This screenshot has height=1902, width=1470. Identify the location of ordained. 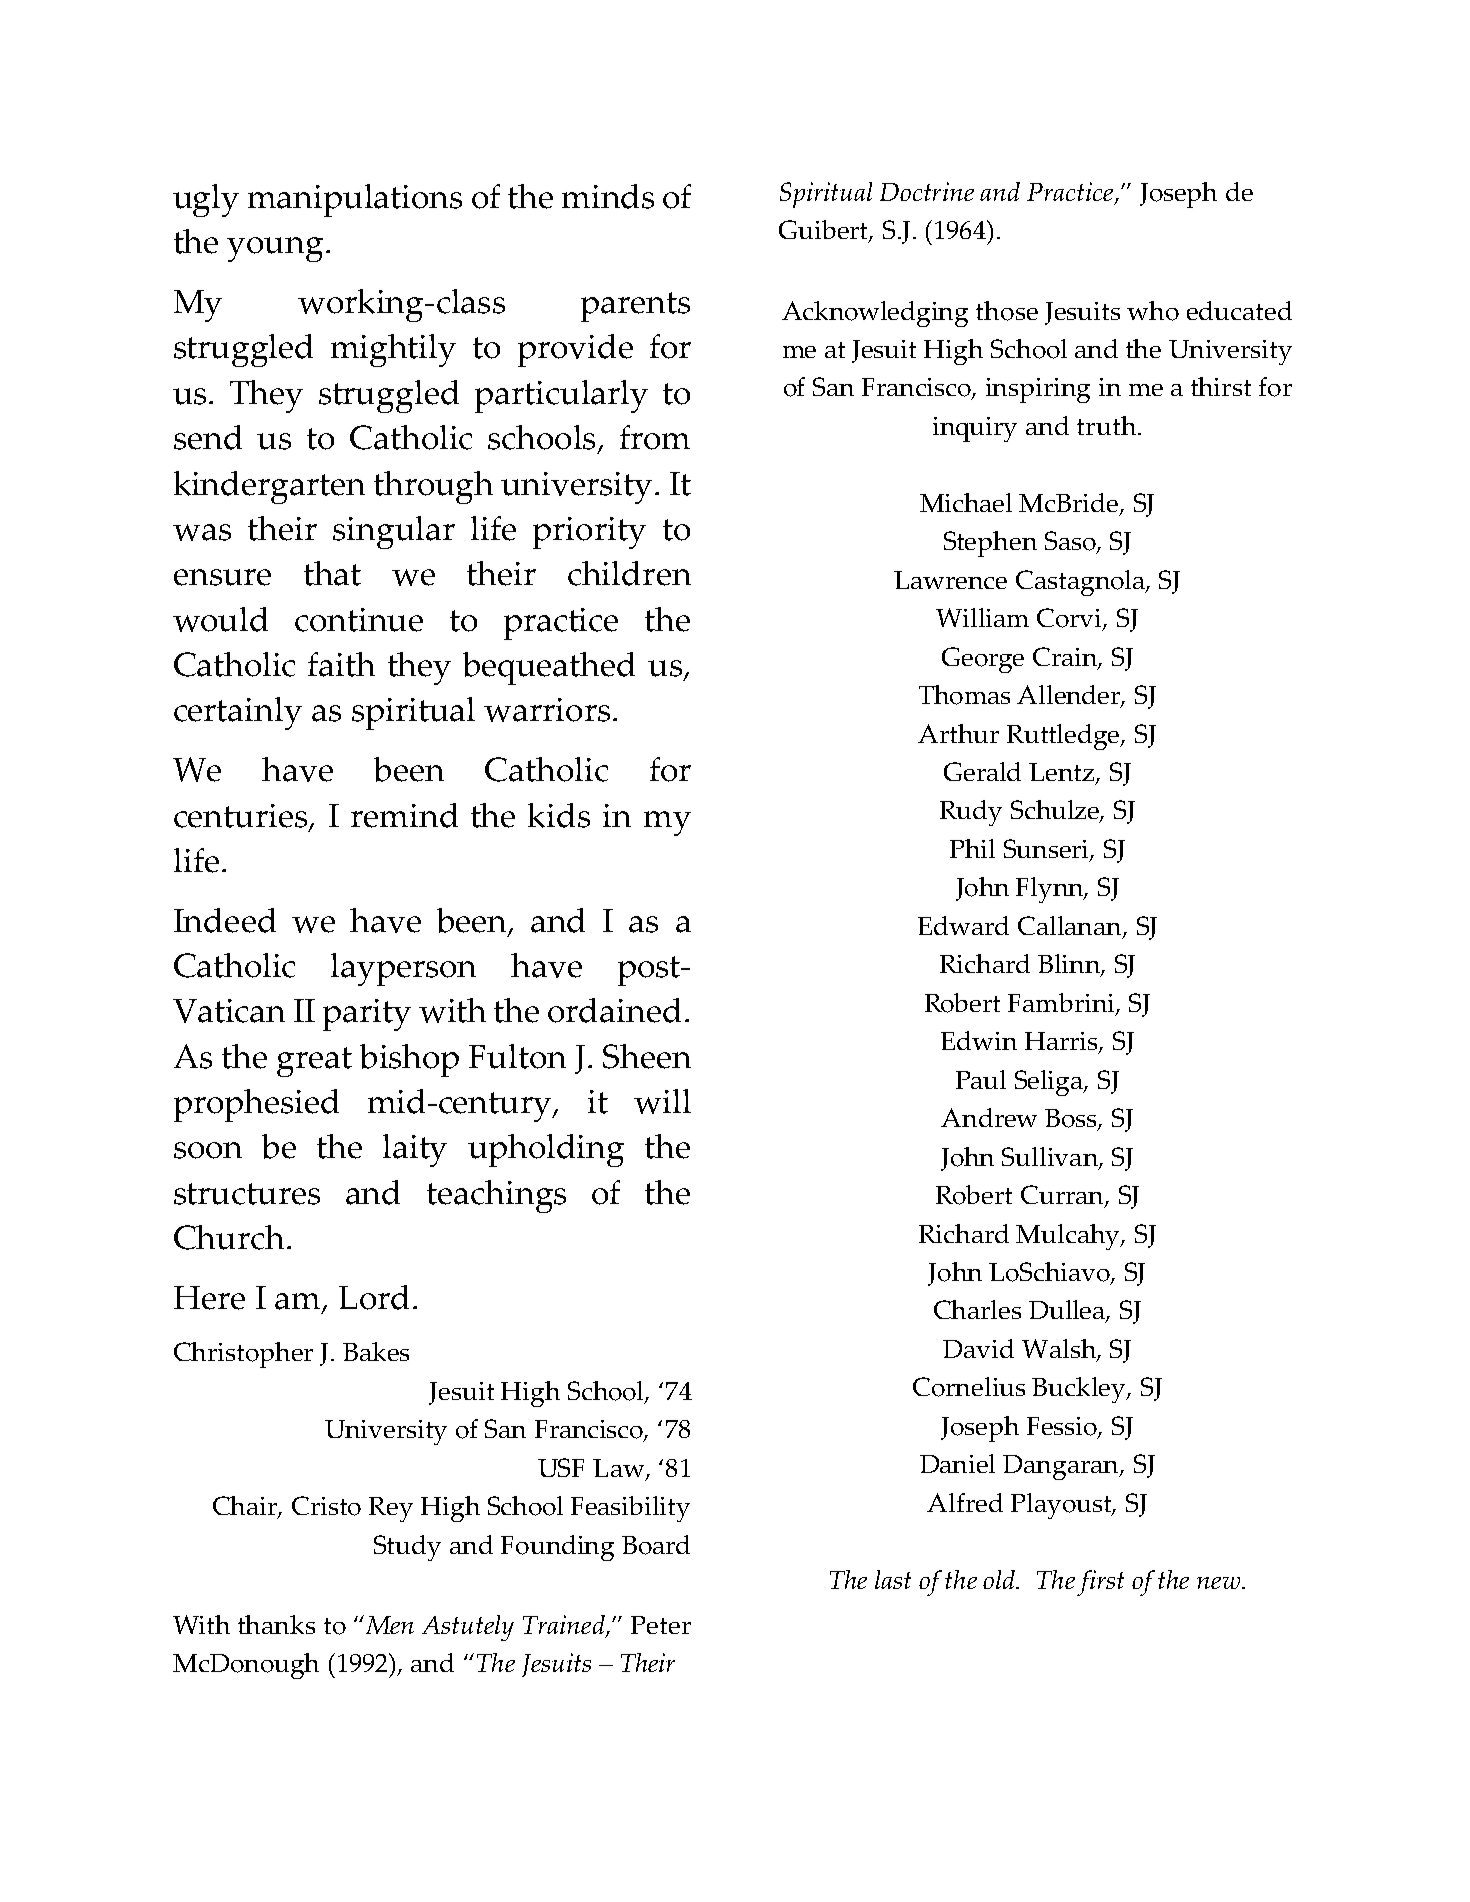
(614, 1010).
